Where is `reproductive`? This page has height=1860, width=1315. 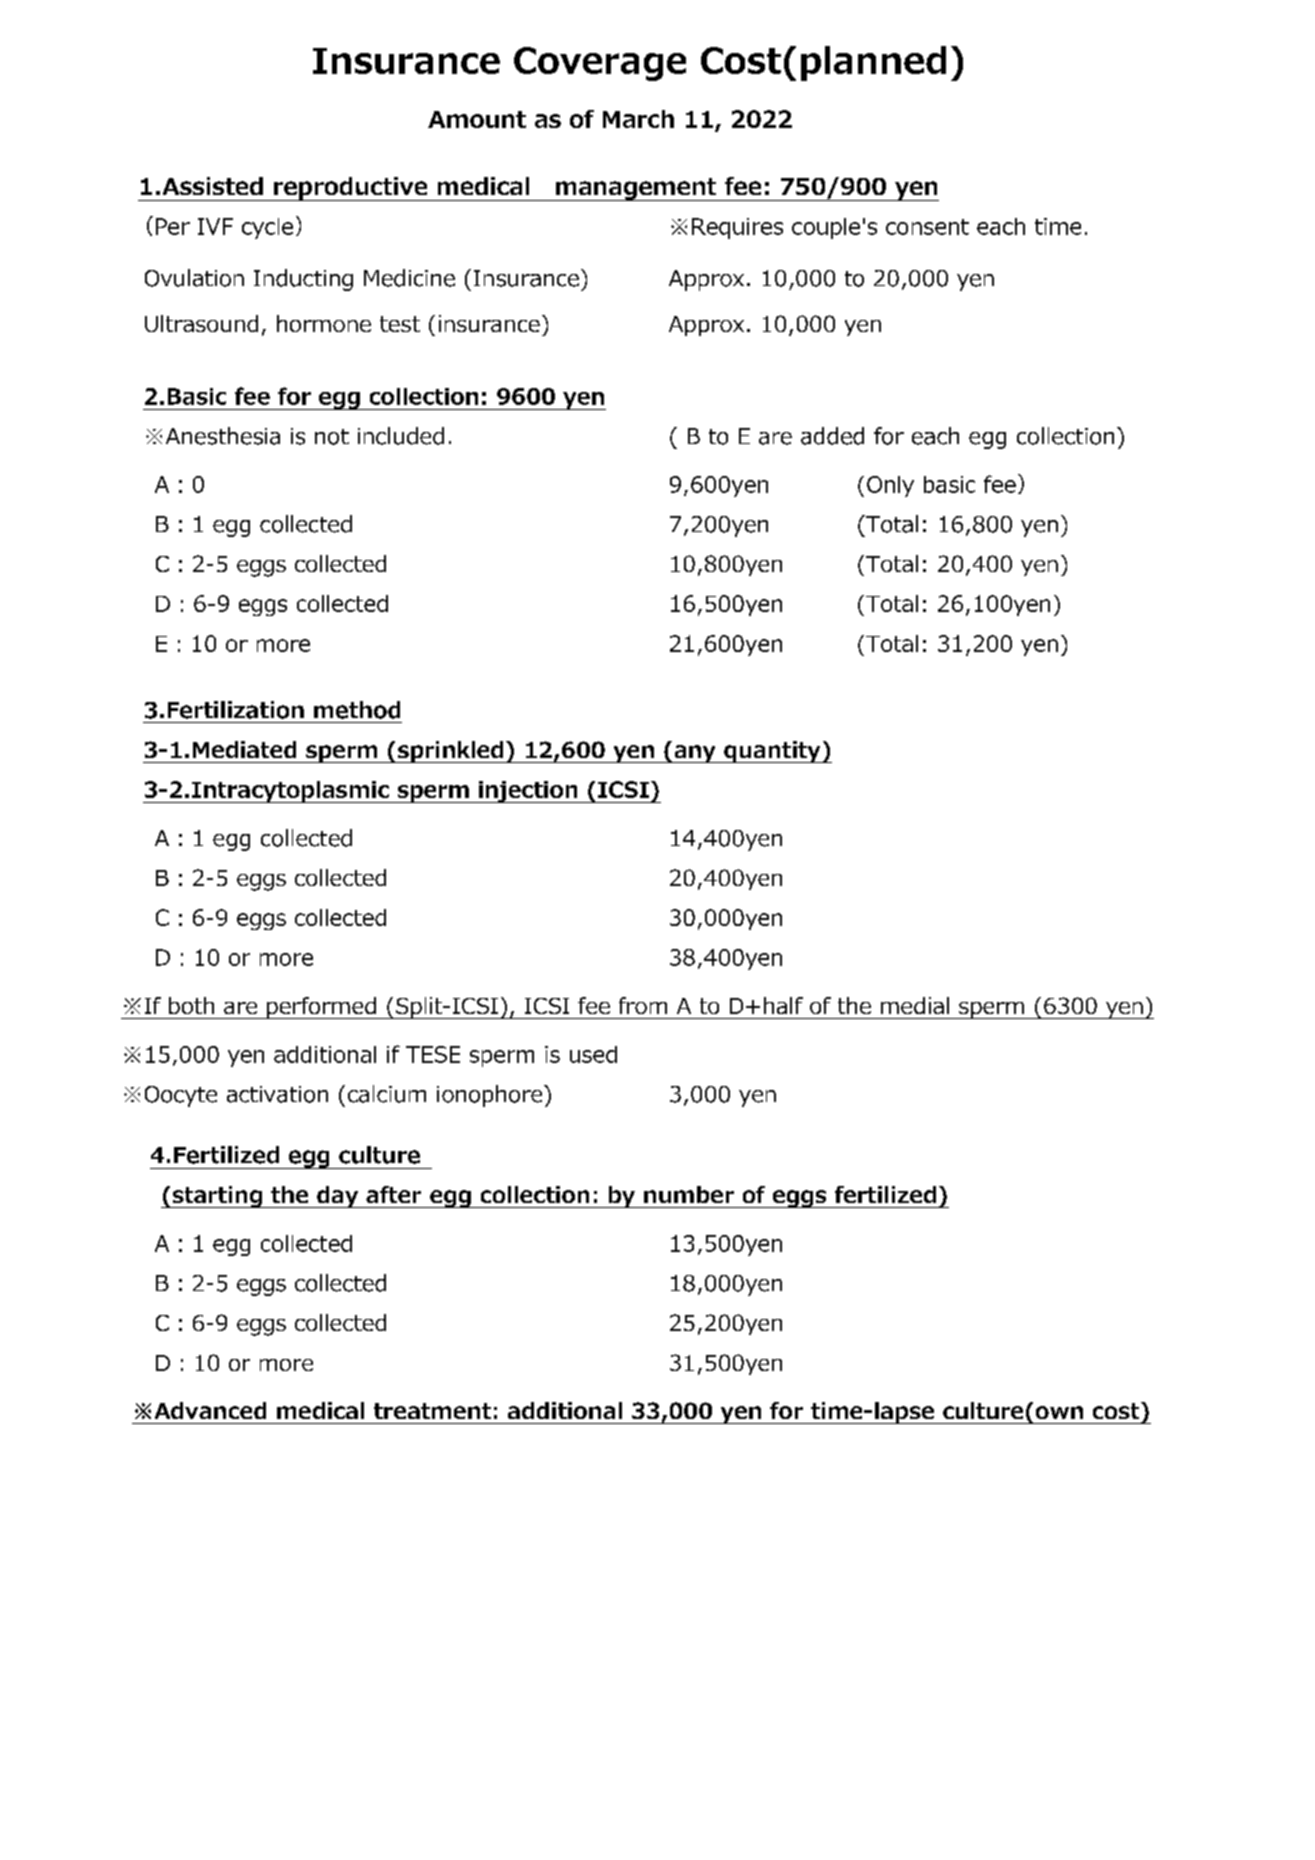 reproductive is located at coordinates (351, 189).
